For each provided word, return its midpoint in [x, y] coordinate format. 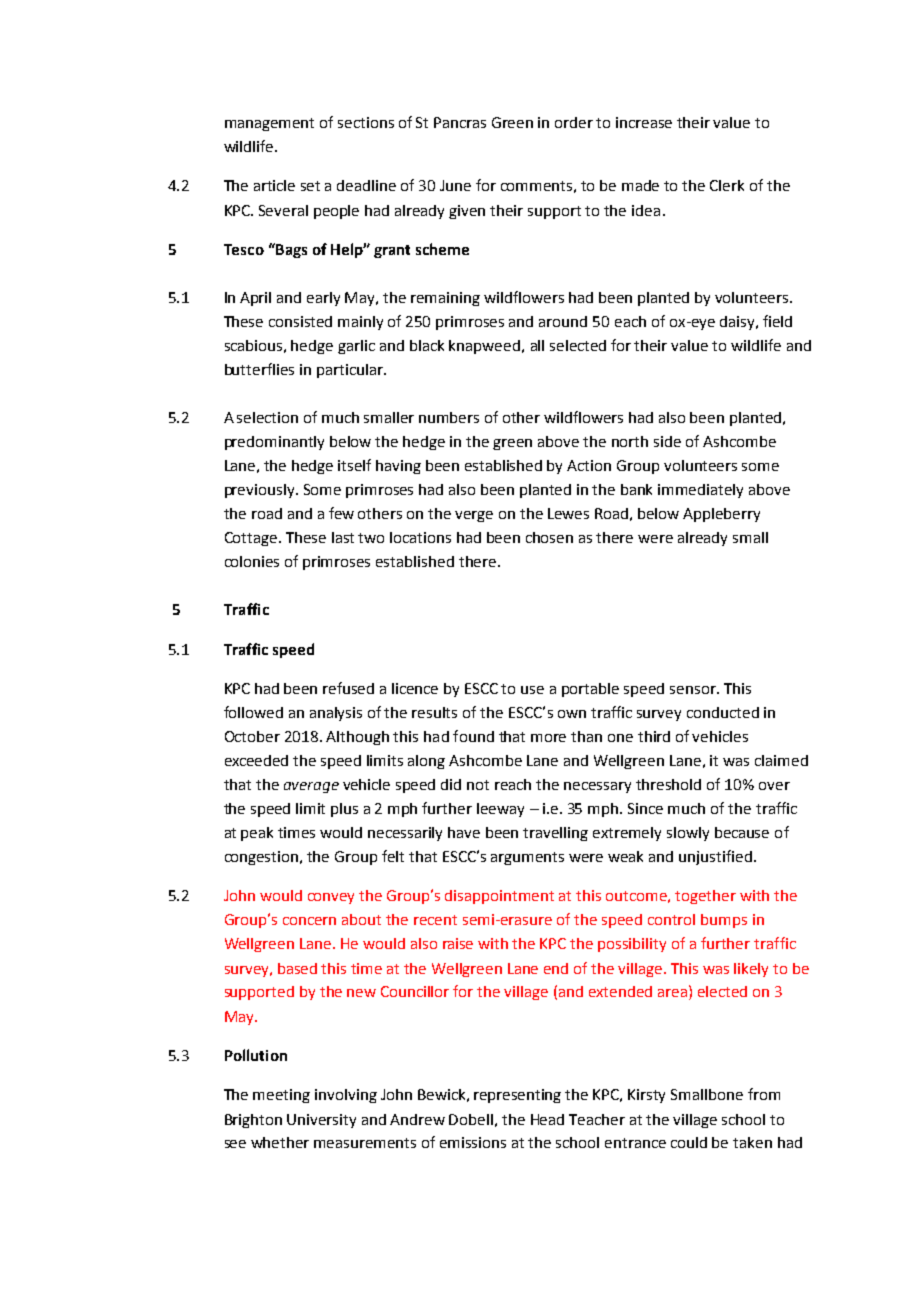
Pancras [460, 122]
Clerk [727, 185]
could [689, 1142]
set [310, 186]
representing [517, 1096]
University [321, 1121]
